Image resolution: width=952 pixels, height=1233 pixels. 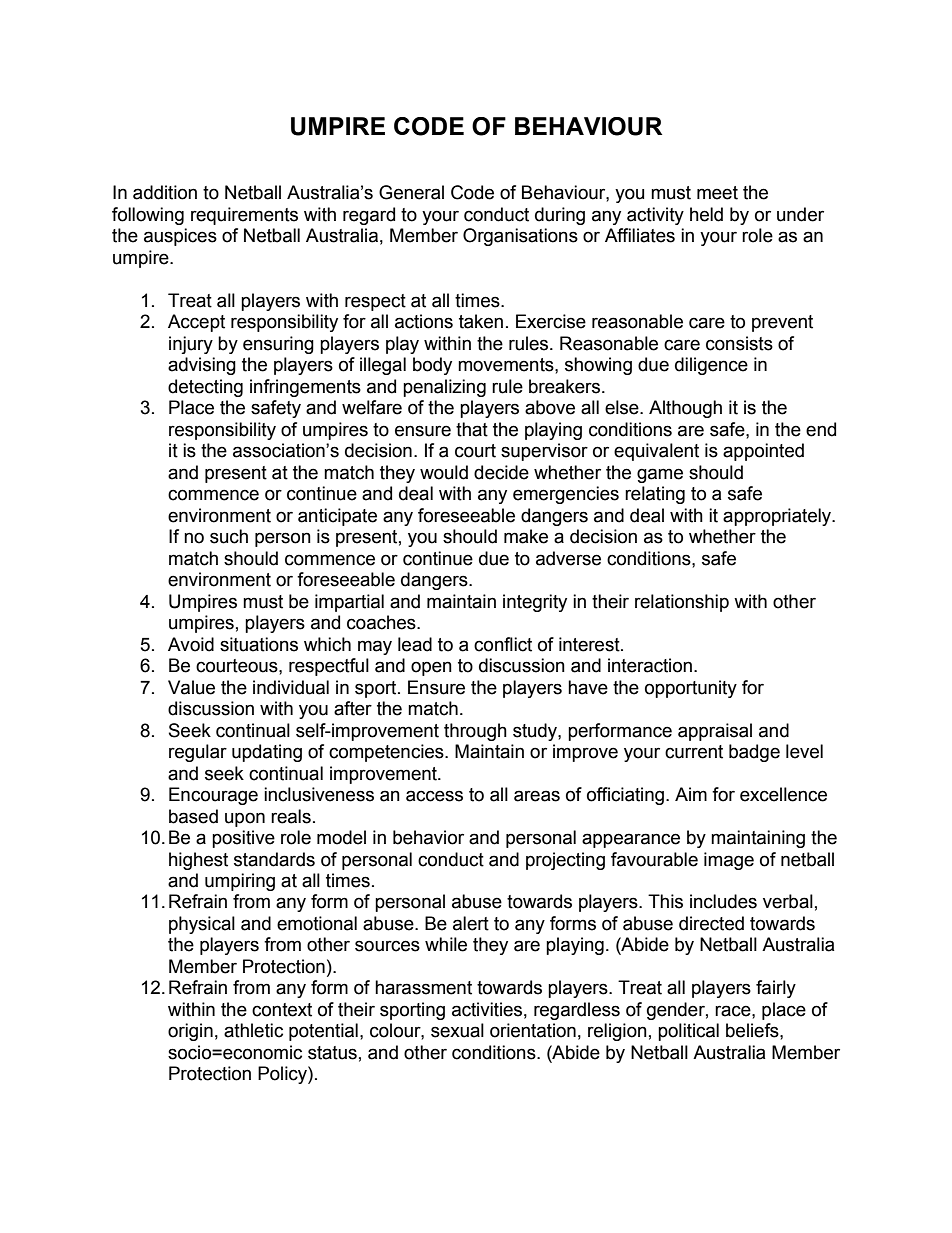 What do you see at coordinates (244, 216) in the screenshot?
I see `requirements` at bounding box center [244, 216].
